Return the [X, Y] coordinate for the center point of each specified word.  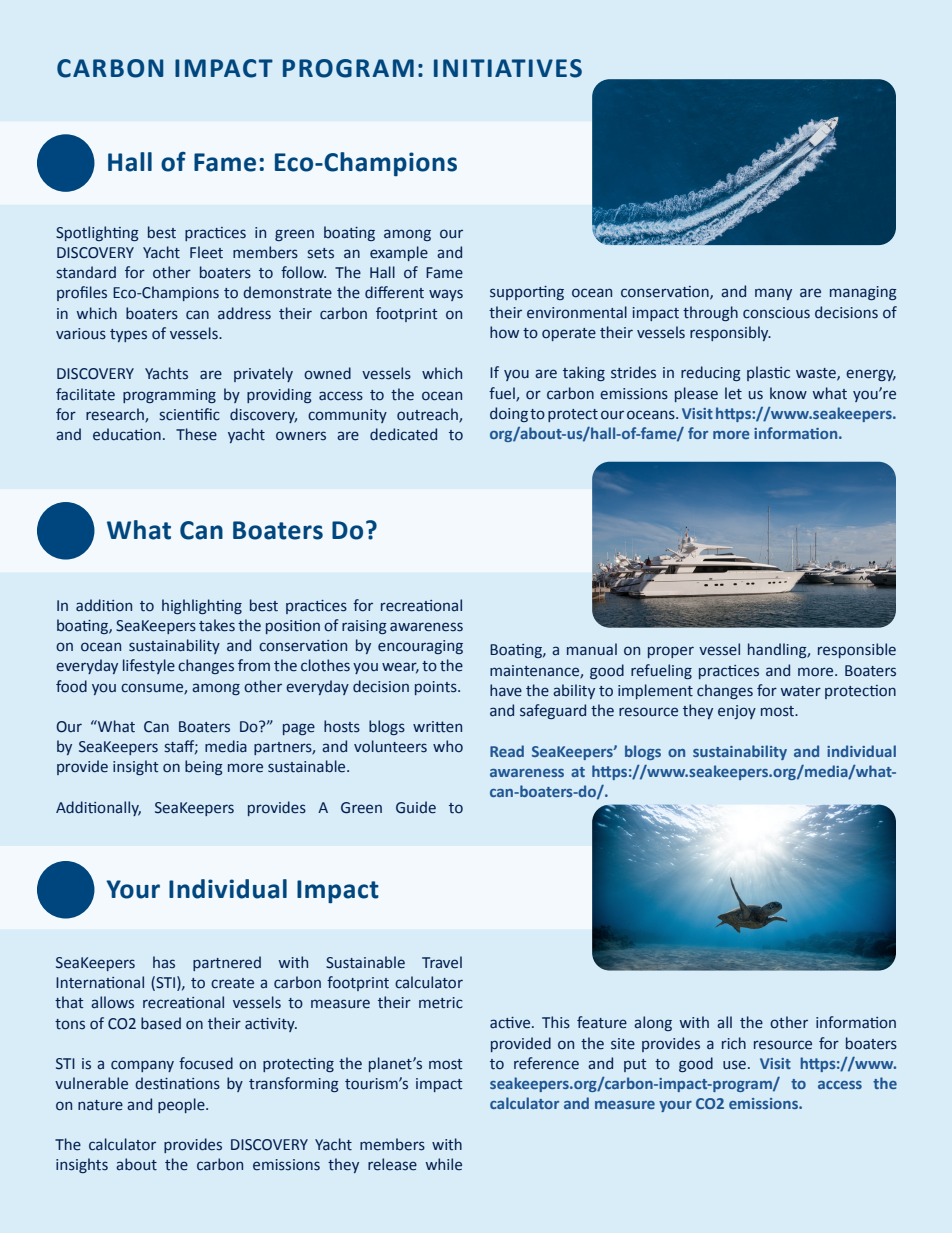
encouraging [420, 647]
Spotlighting [97, 233]
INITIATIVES [508, 68]
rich [734, 1043]
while [443, 1164]
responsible [857, 650]
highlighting [202, 606]
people [182, 1105]
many [773, 294]
